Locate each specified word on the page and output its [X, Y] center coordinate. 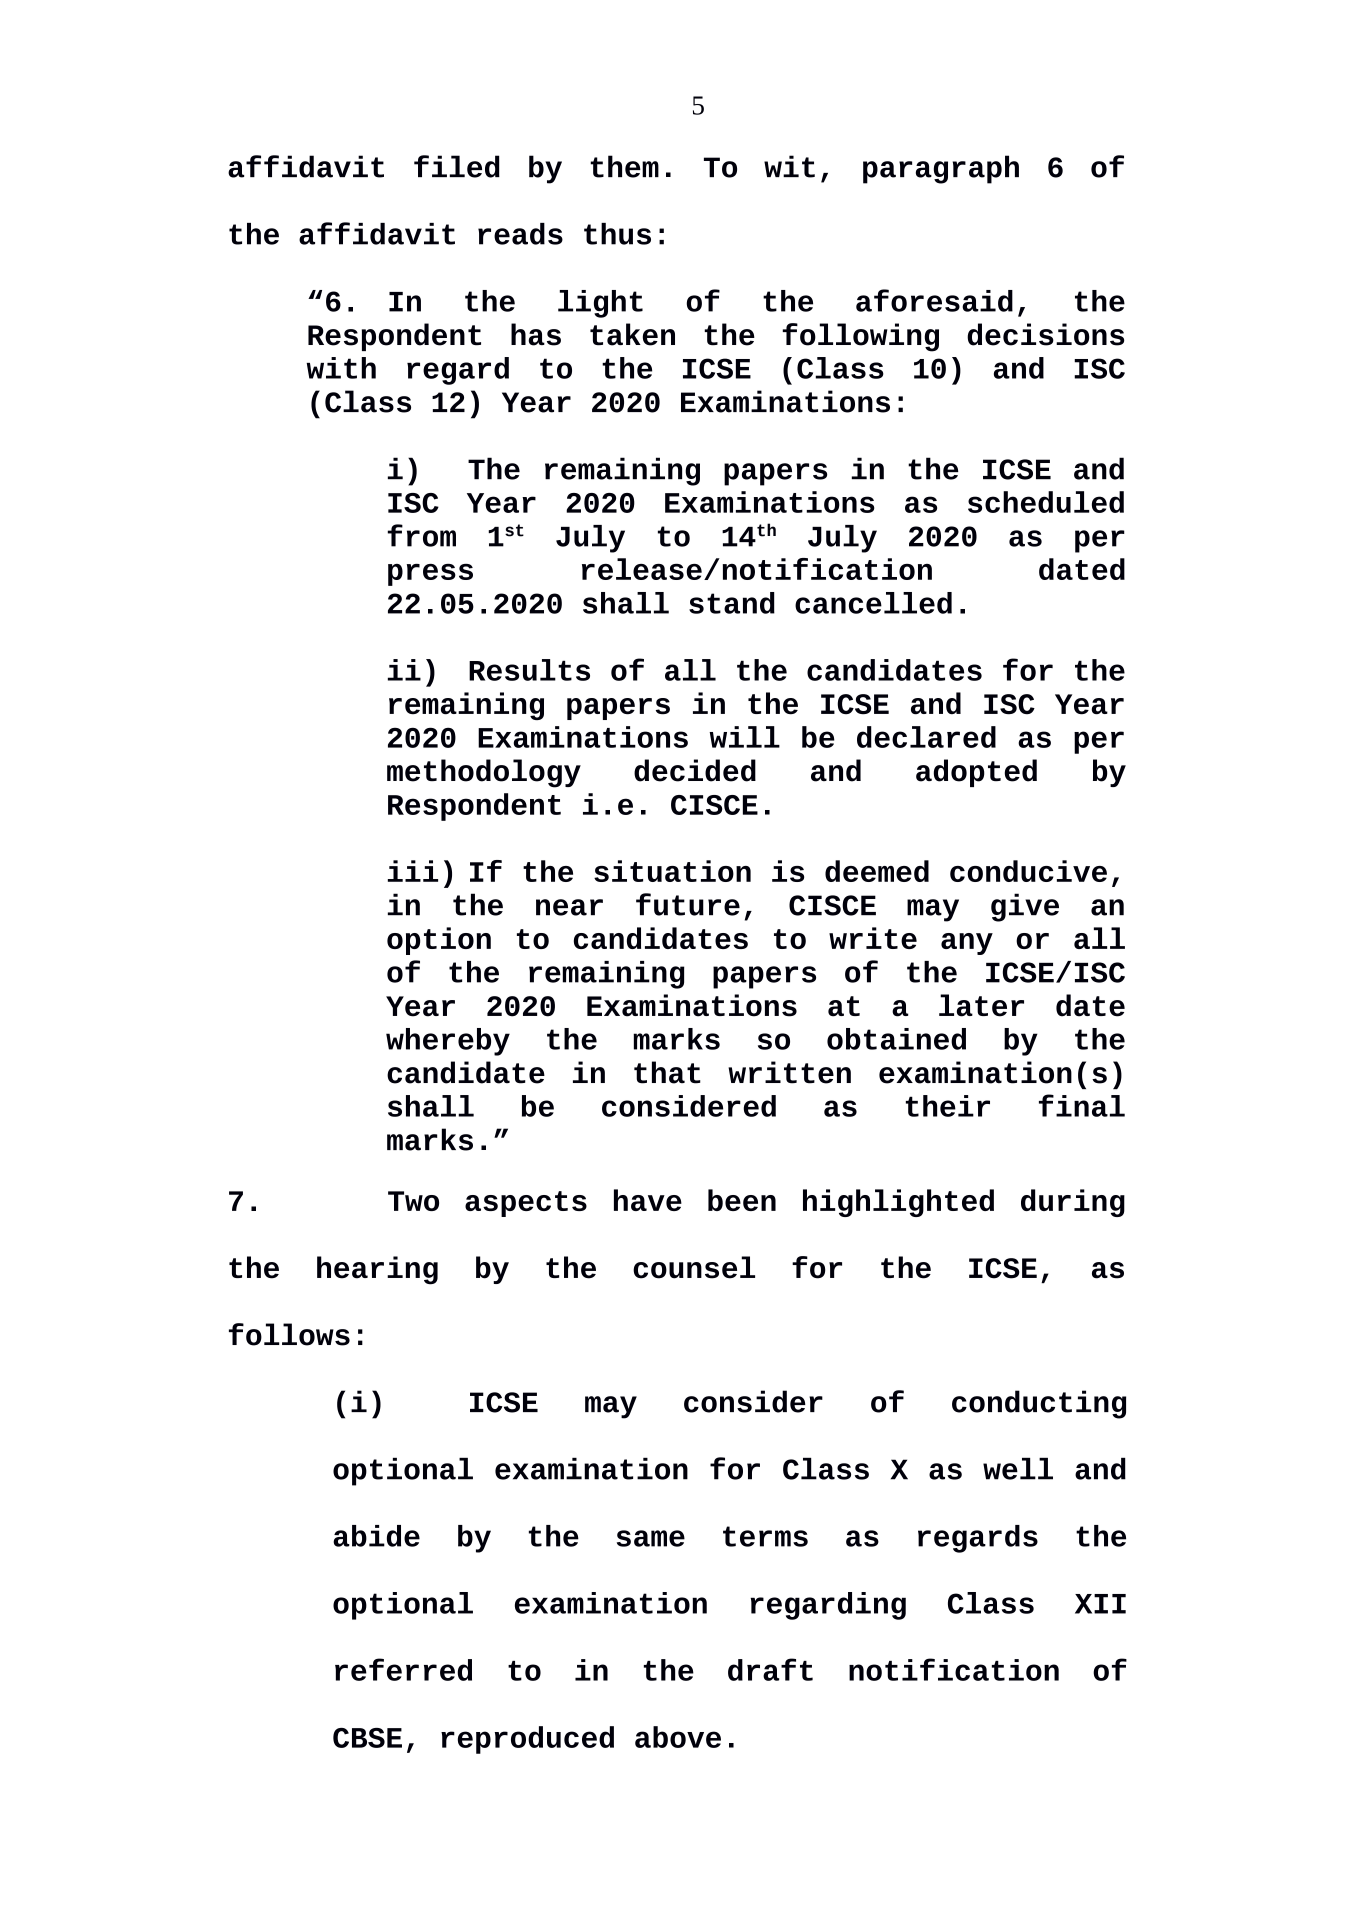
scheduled [1046, 502]
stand [732, 603]
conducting [1039, 1404]
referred [403, 1669]
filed [457, 166]
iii [413, 871]
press [430, 575]
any [967, 944]
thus [617, 234]
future [688, 904]
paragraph [941, 169]
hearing [377, 1270]
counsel [694, 1267]
